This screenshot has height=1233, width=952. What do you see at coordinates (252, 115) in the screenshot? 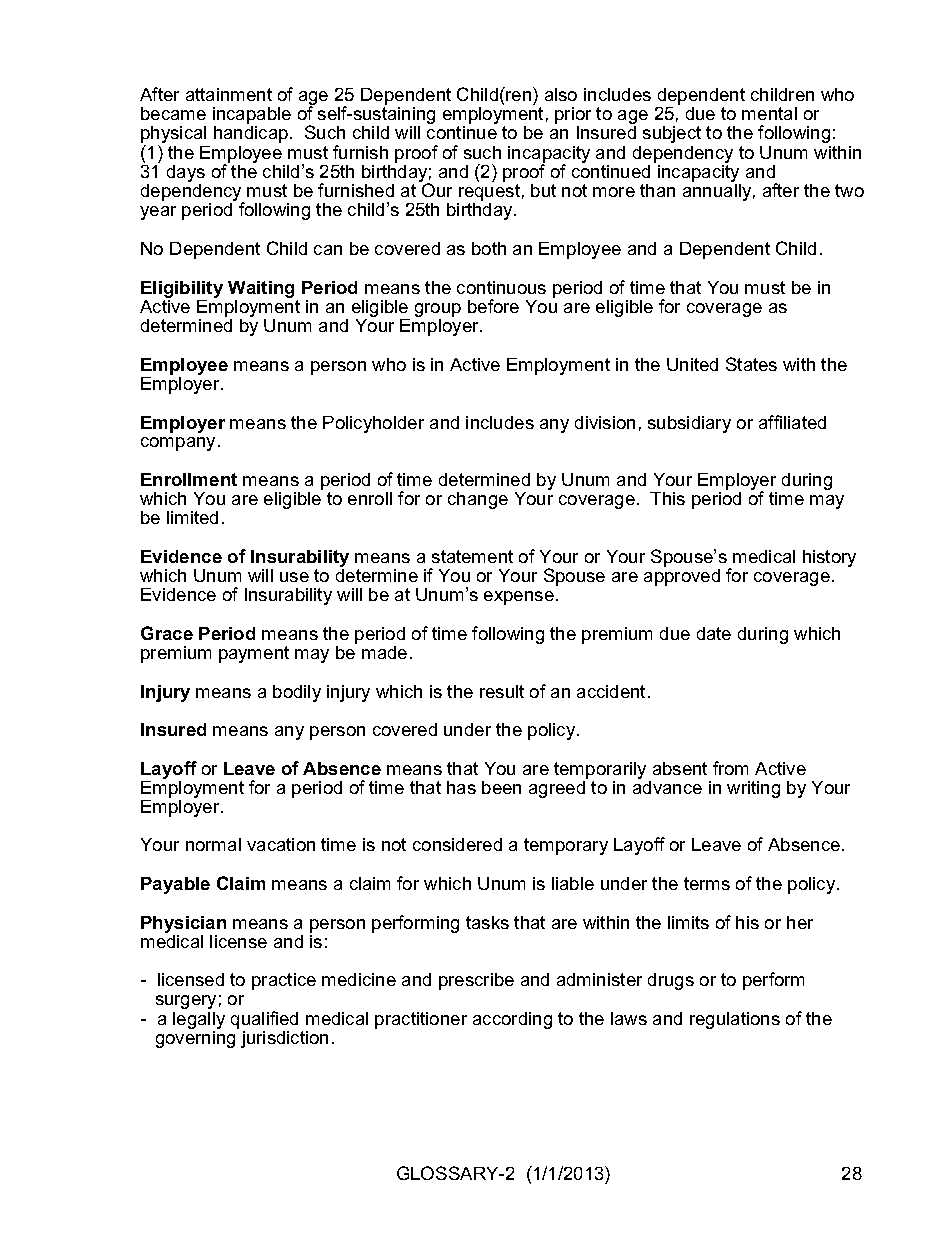
I see `incapable` at bounding box center [252, 115].
